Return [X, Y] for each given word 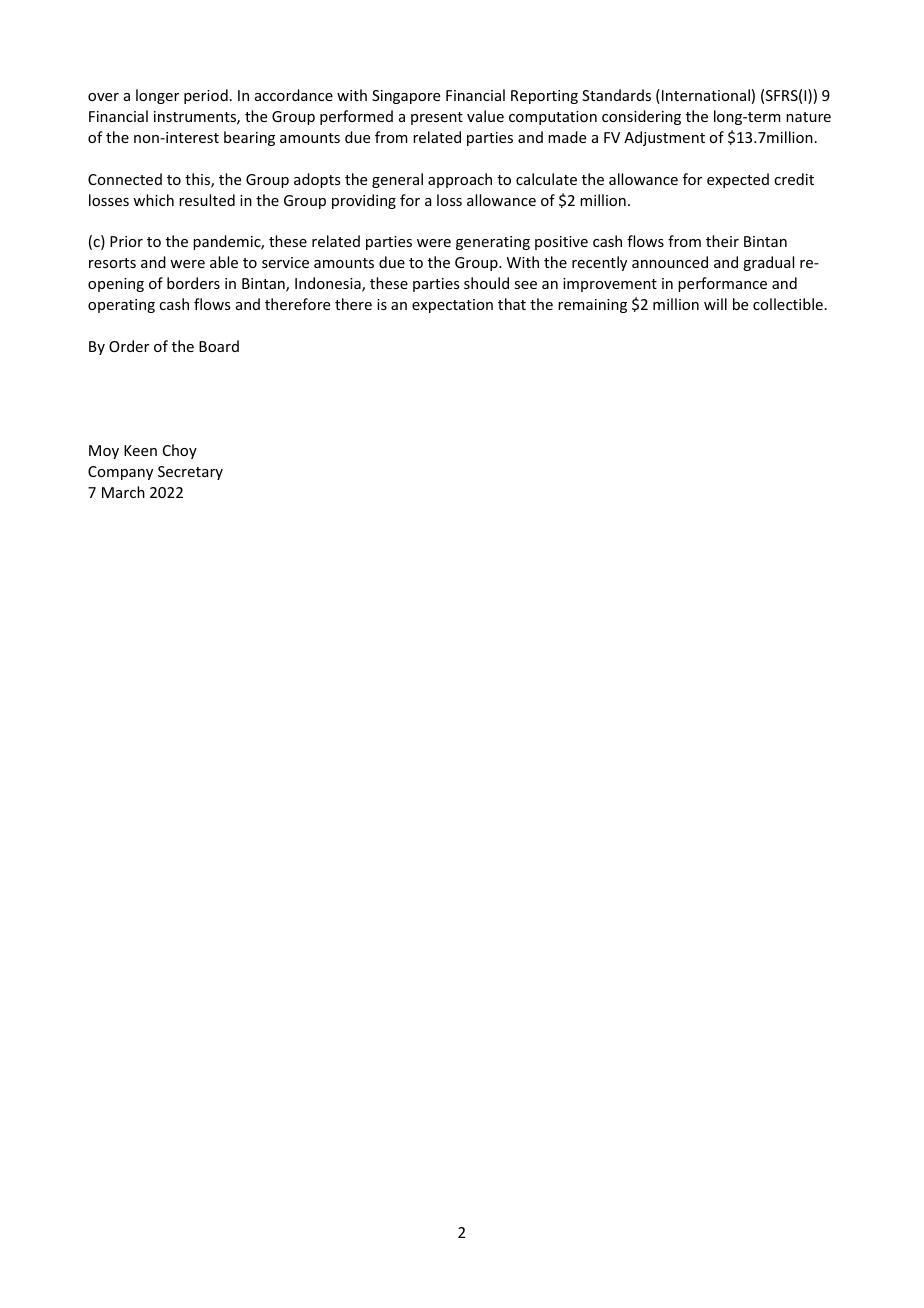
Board [219, 346]
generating [493, 243]
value [485, 116]
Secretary [190, 473]
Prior [126, 241]
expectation [452, 306]
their [722, 241]
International [706, 95]
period [206, 96]
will [715, 304]
